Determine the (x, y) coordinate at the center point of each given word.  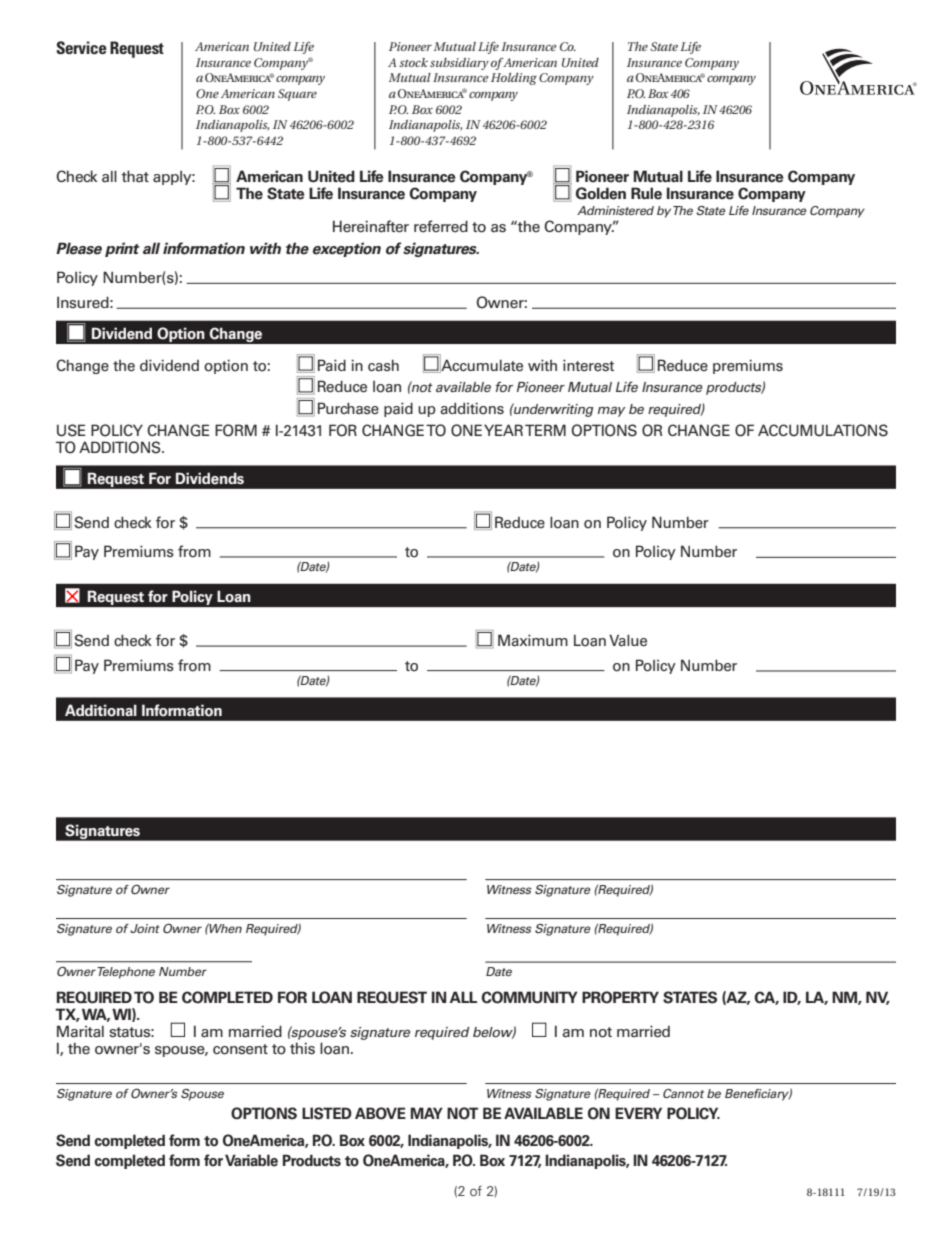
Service (81, 47)
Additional (101, 710)
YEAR (503, 430)
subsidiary (459, 64)
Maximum (533, 640)
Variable (251, 1160)
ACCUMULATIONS (823, 430)
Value (628, 640)
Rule (646, 193)
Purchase (348, 408)
